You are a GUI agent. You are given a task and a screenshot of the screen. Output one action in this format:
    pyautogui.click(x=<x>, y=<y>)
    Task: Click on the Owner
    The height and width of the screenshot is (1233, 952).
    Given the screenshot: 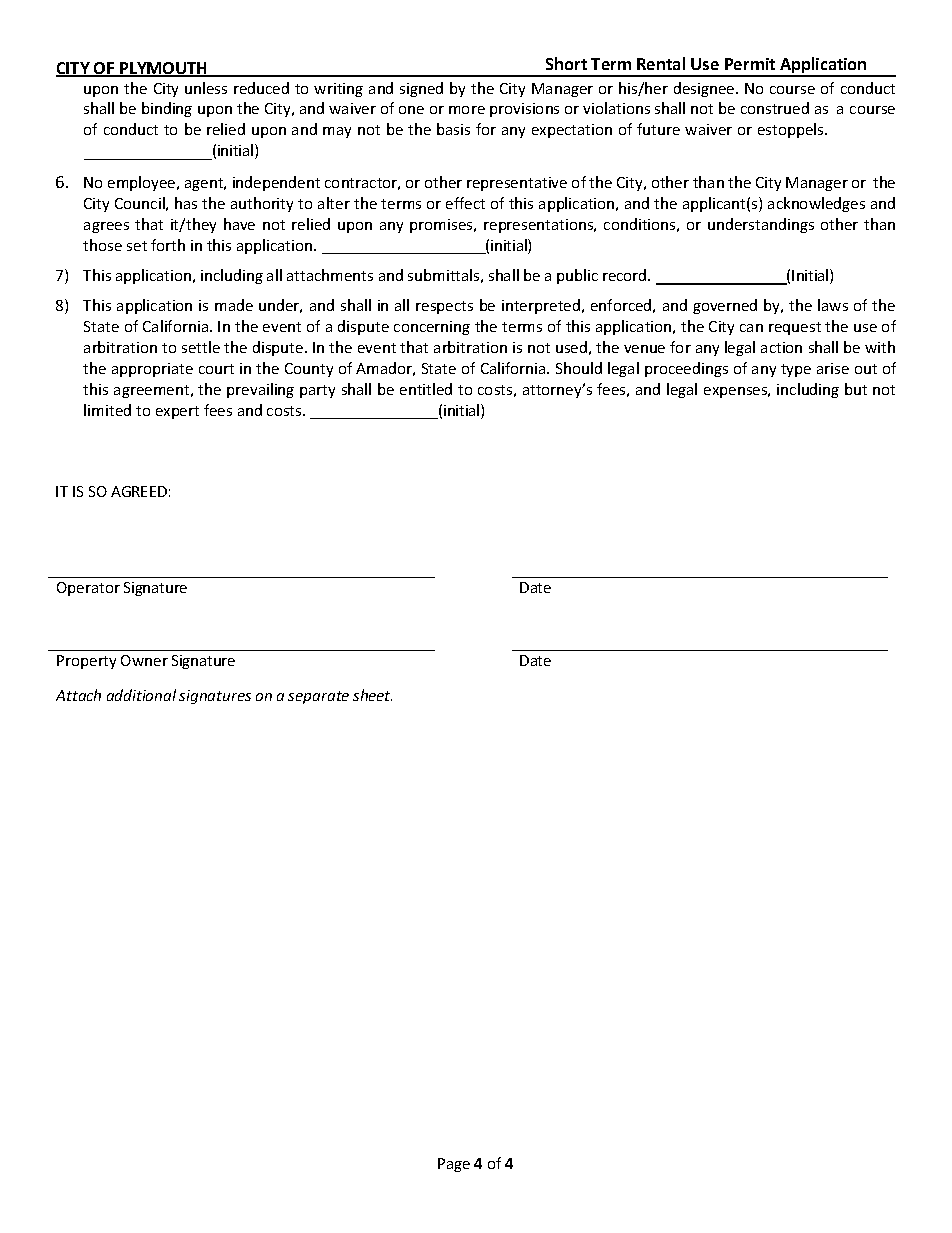 What is the action you would take?
    pyautogui.click(x=144, y=660)
